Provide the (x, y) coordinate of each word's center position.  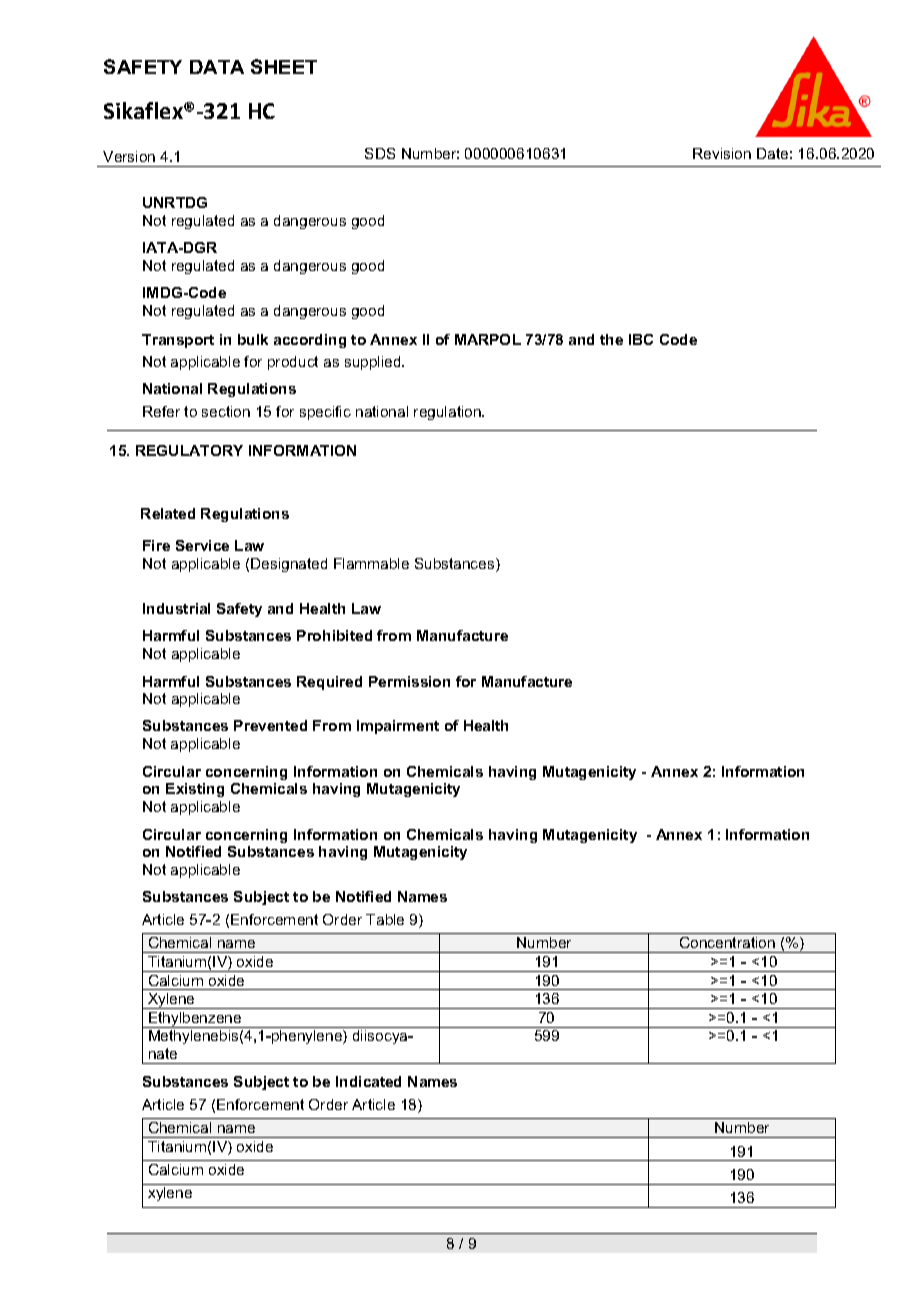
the (611, 339)
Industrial (176, 608)
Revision (722, 153)
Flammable (371, 563)
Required (329, 683)
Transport (178, 341)
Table (385, 919)
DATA (217, 67)
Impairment (398, 727)
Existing (195, 790)
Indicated (368, 1081)
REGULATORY (189, 450)
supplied (374, 363)
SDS (380, 153)
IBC (641, 339)
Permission (409, 681)
